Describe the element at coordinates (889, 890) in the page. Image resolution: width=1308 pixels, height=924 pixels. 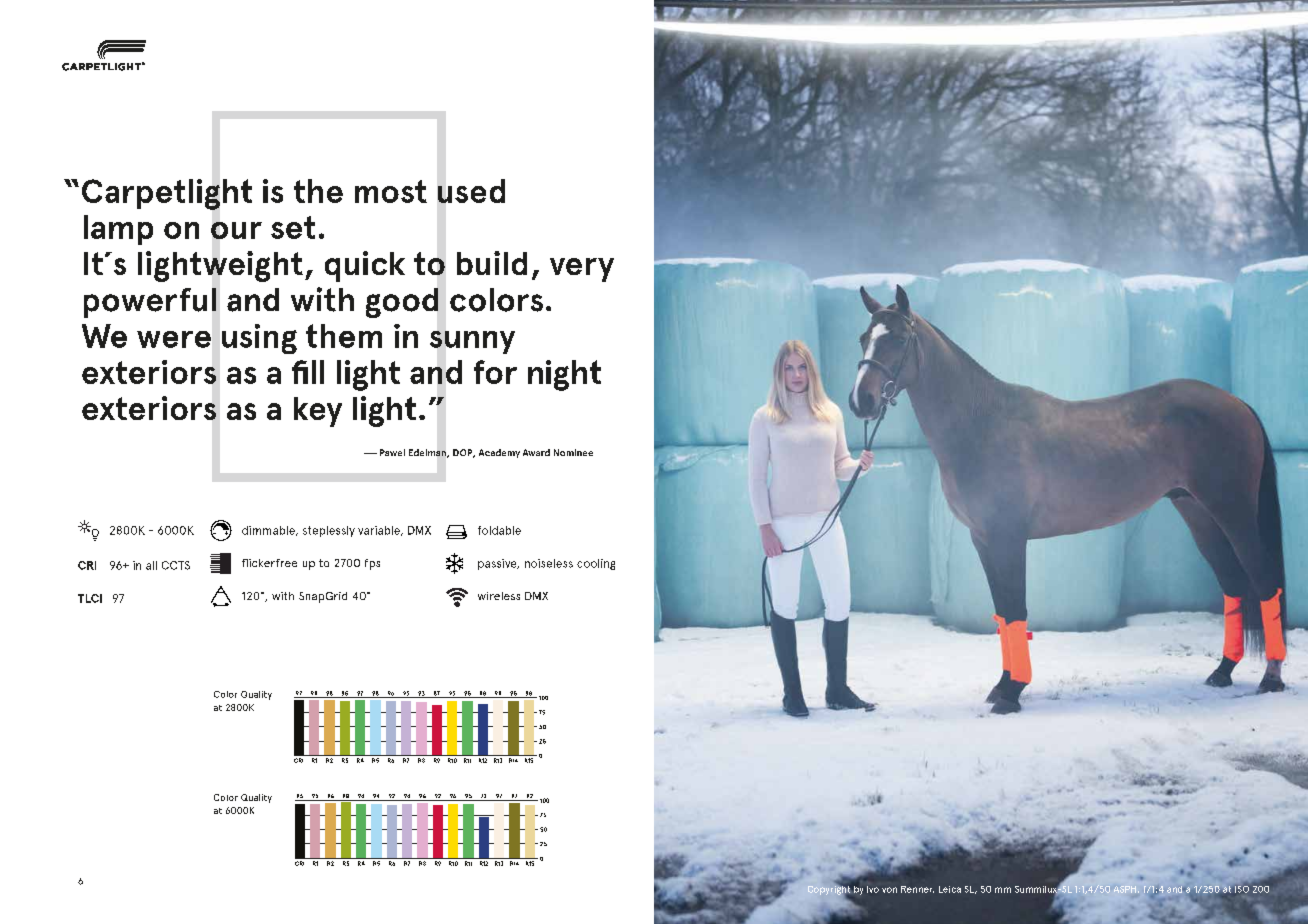
I see `von` at that location.
